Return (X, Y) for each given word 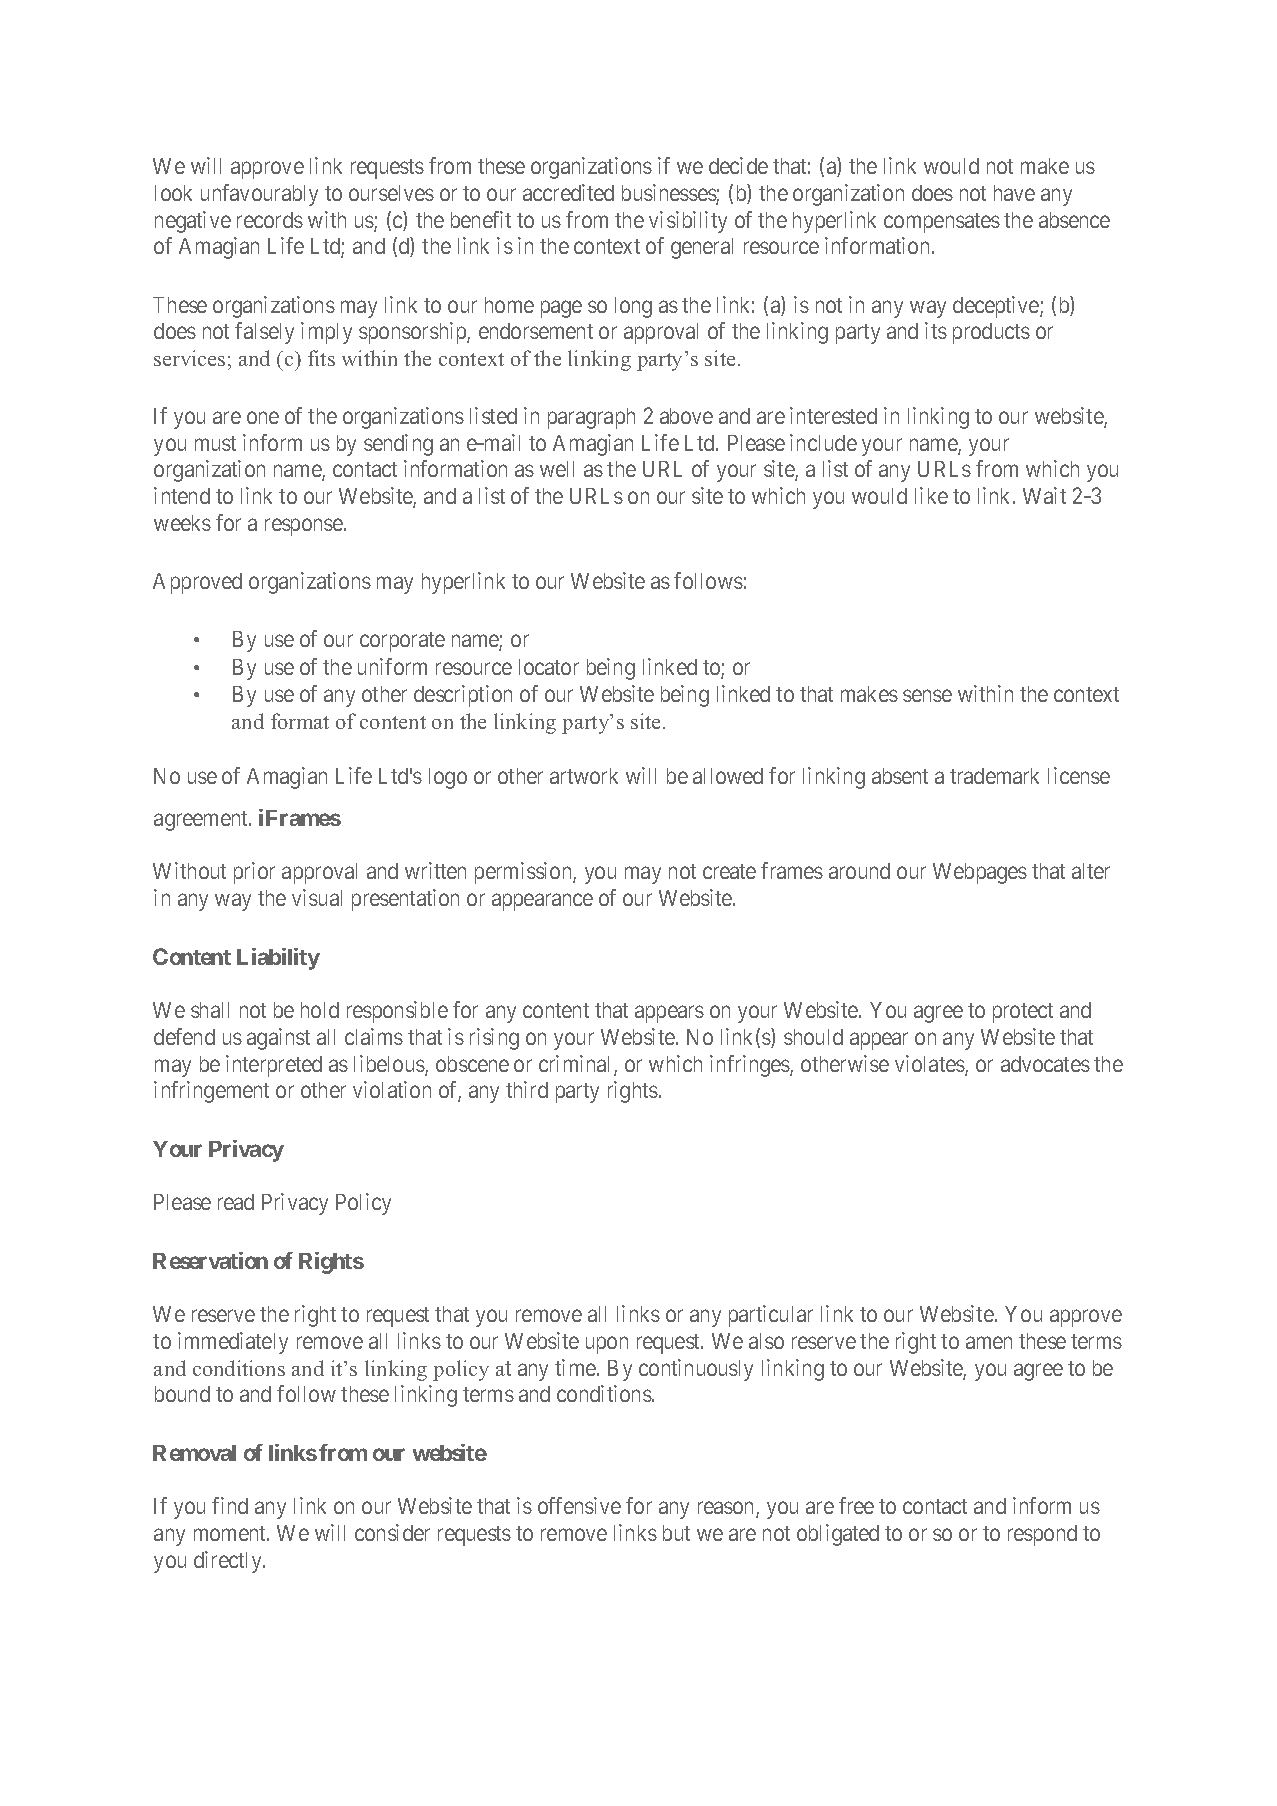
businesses (669, 194)
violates (930, 1065)
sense (927, 696)
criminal (577, 1065)
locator (549, 667)
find (230, 1505)
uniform (392, 666)
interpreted (274, 1066)
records (270, 220)
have (1014, 193)
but (676, 1533)
